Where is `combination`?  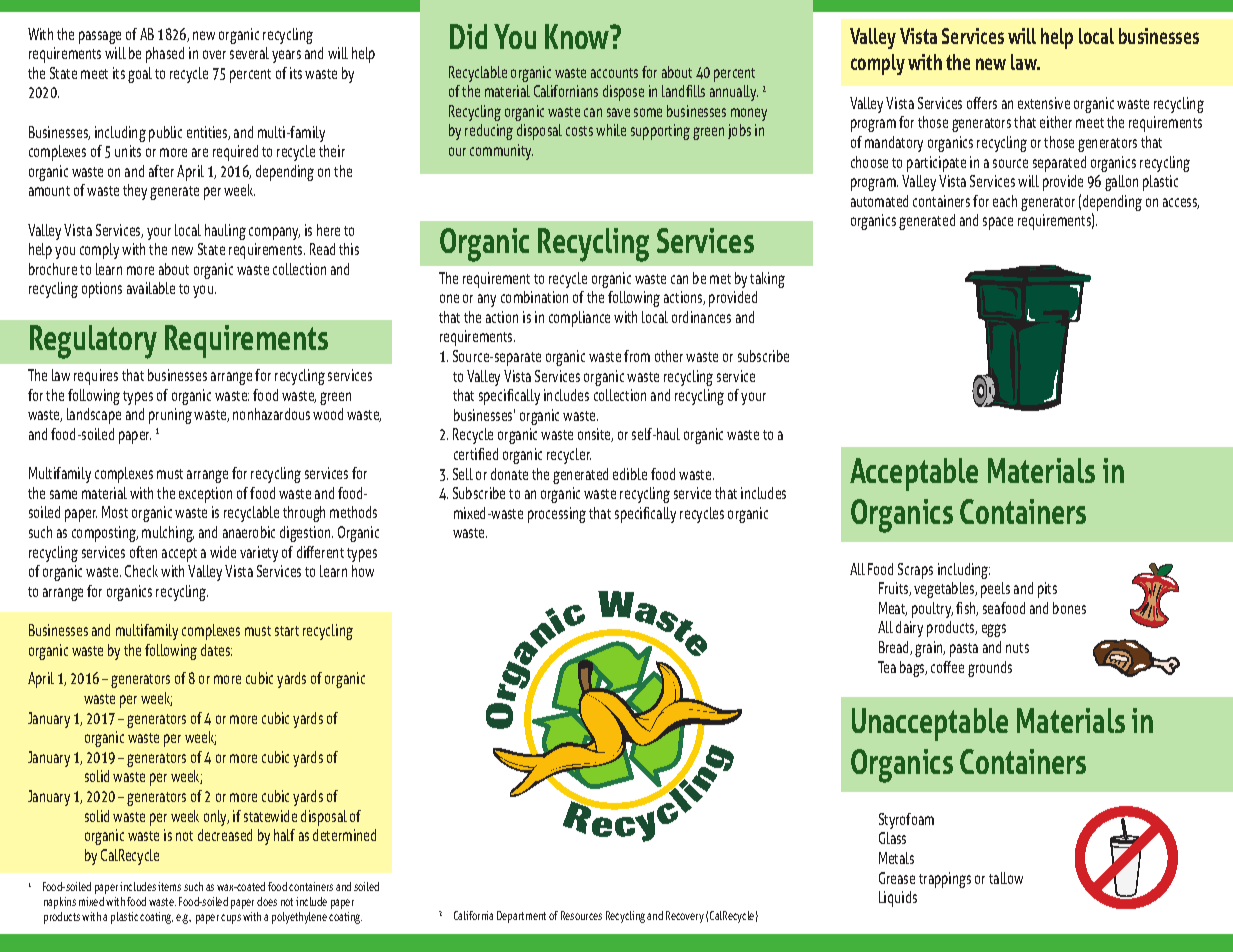
combination is located at coordinates (534, 297).
